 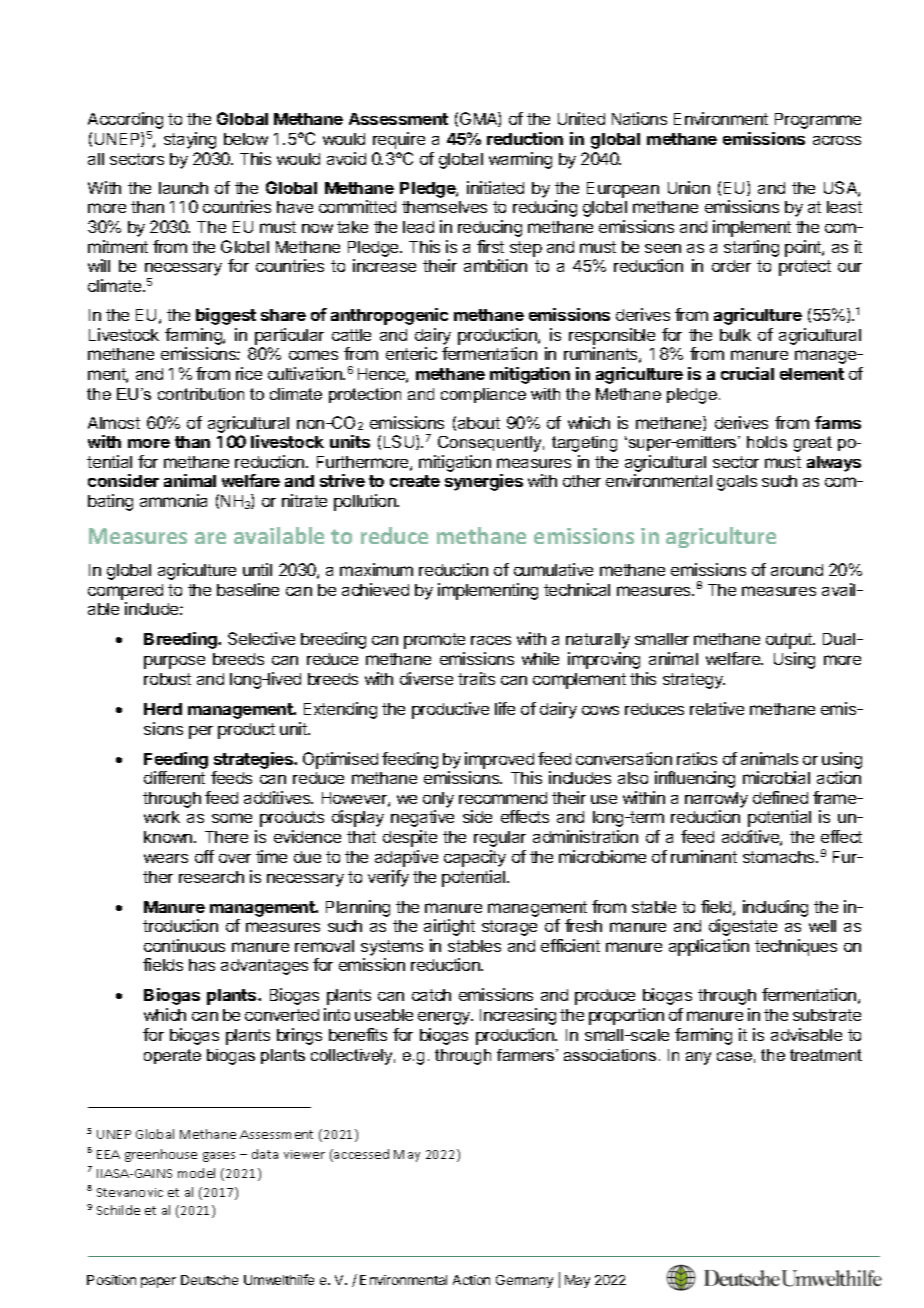 I want to click on compliance, so click(x=483, y=395).
